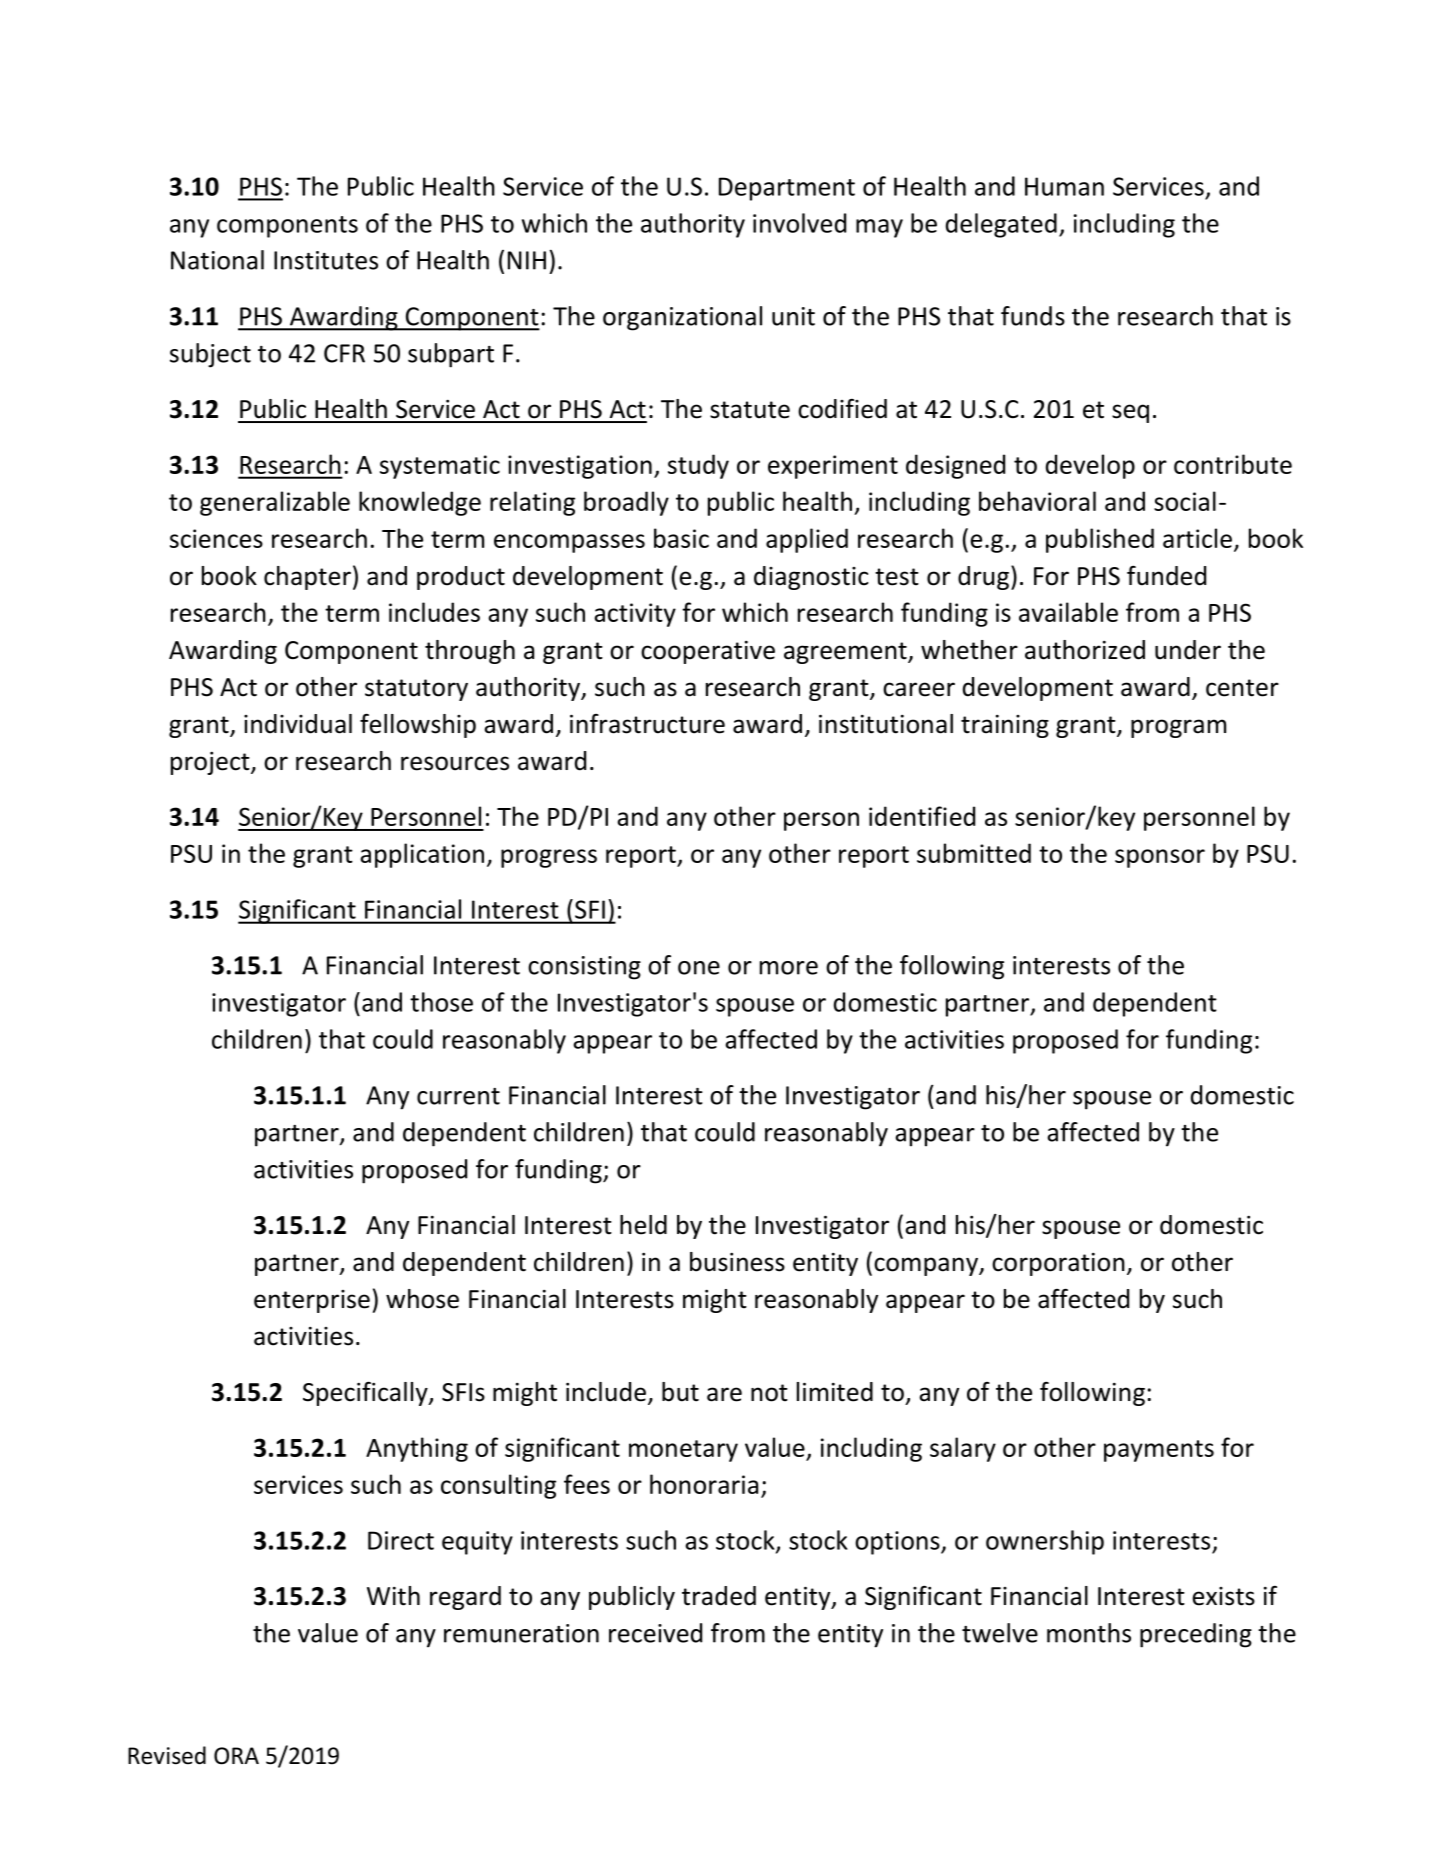 Image resolution: width=1433 pixels, height=1855 pixels. I want to click on more, so click(789, 968).
